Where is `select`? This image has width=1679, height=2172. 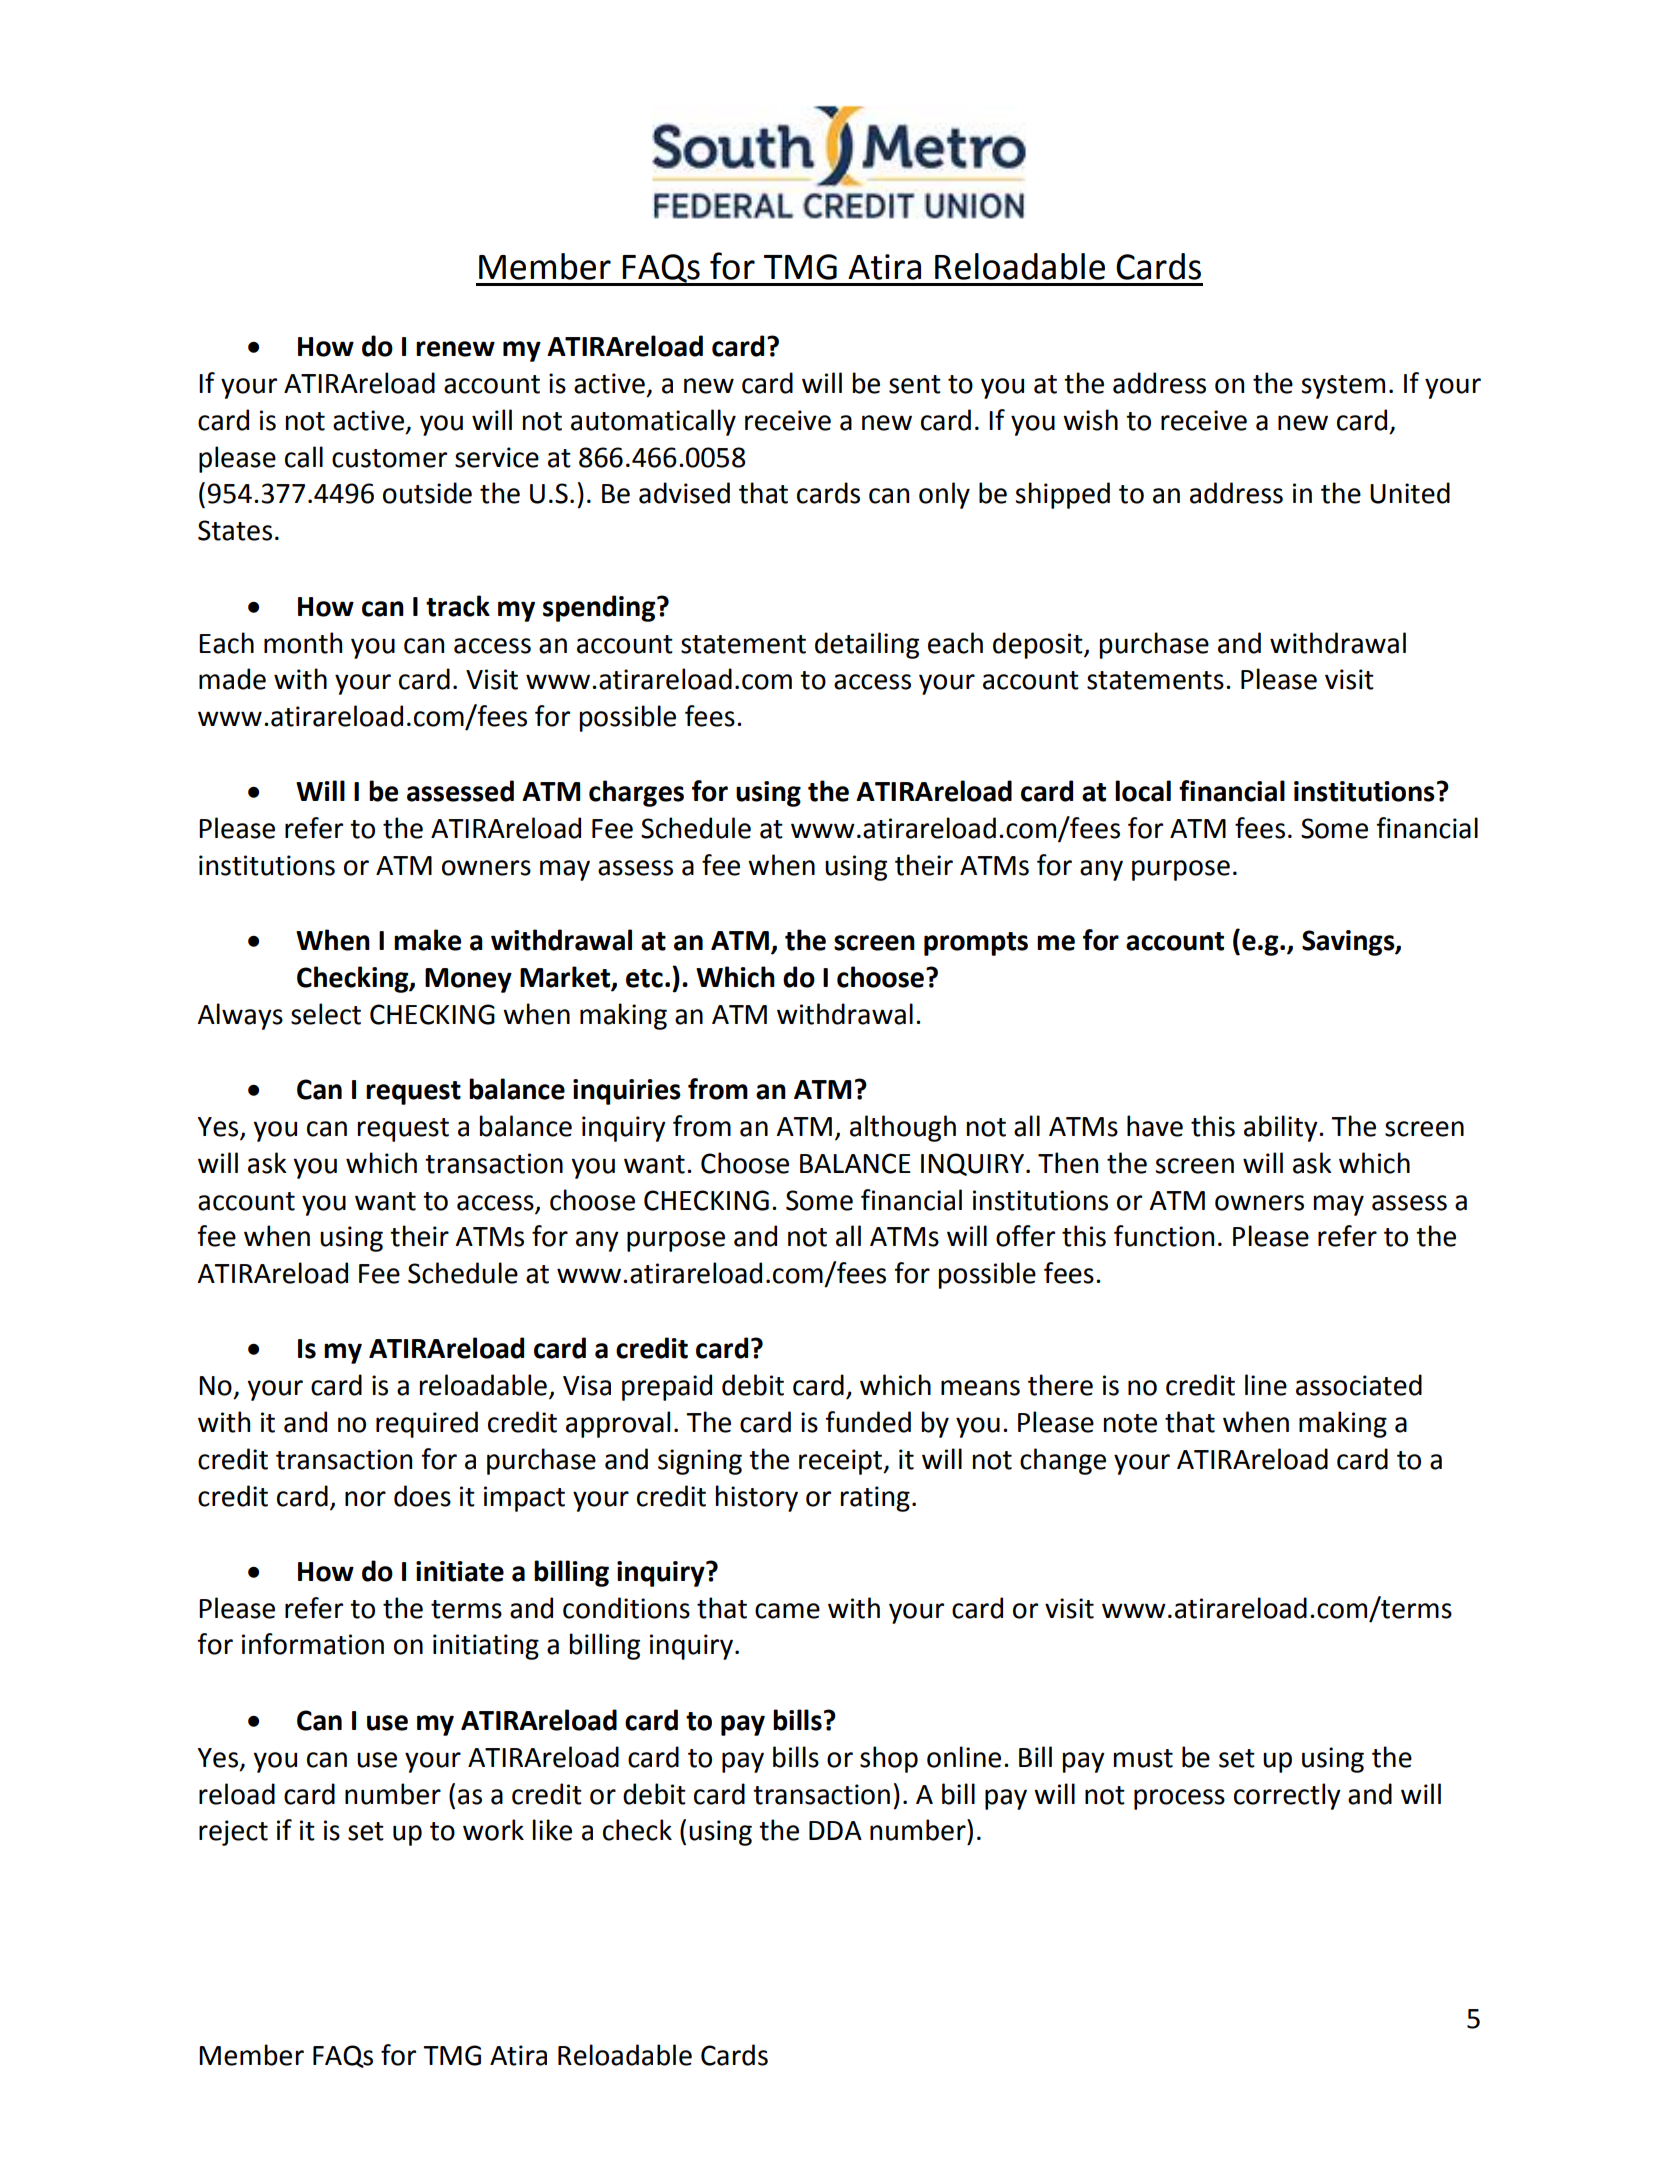
select is located at coordinates (326, 1014).
